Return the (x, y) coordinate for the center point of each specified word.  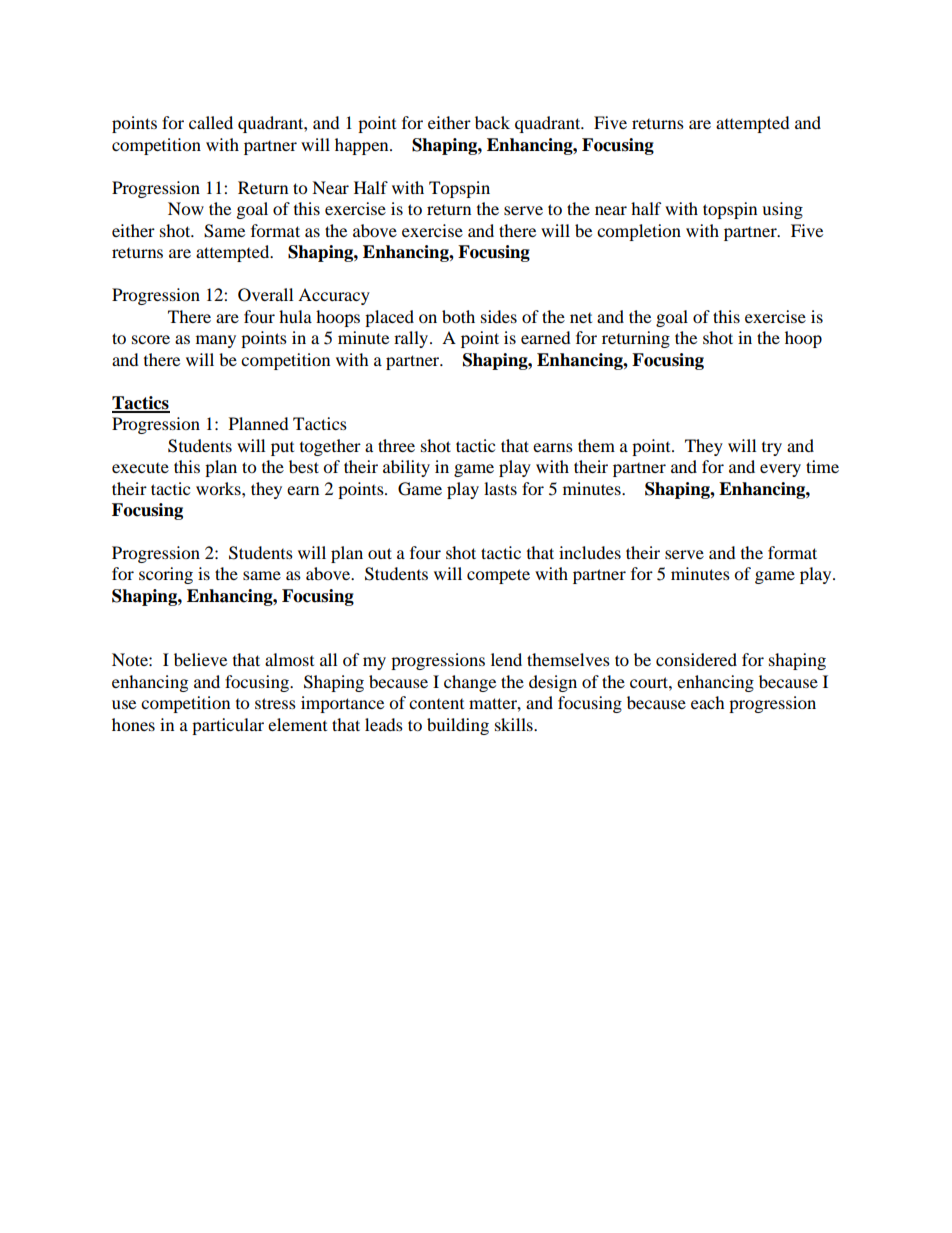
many (216, 341)
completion (639, 232)
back (492, 122)
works (219, 488)
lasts (500, 488)
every (780, 470)
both (458, 316)
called (211, 122)
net (581, 318)
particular (228, 726)
